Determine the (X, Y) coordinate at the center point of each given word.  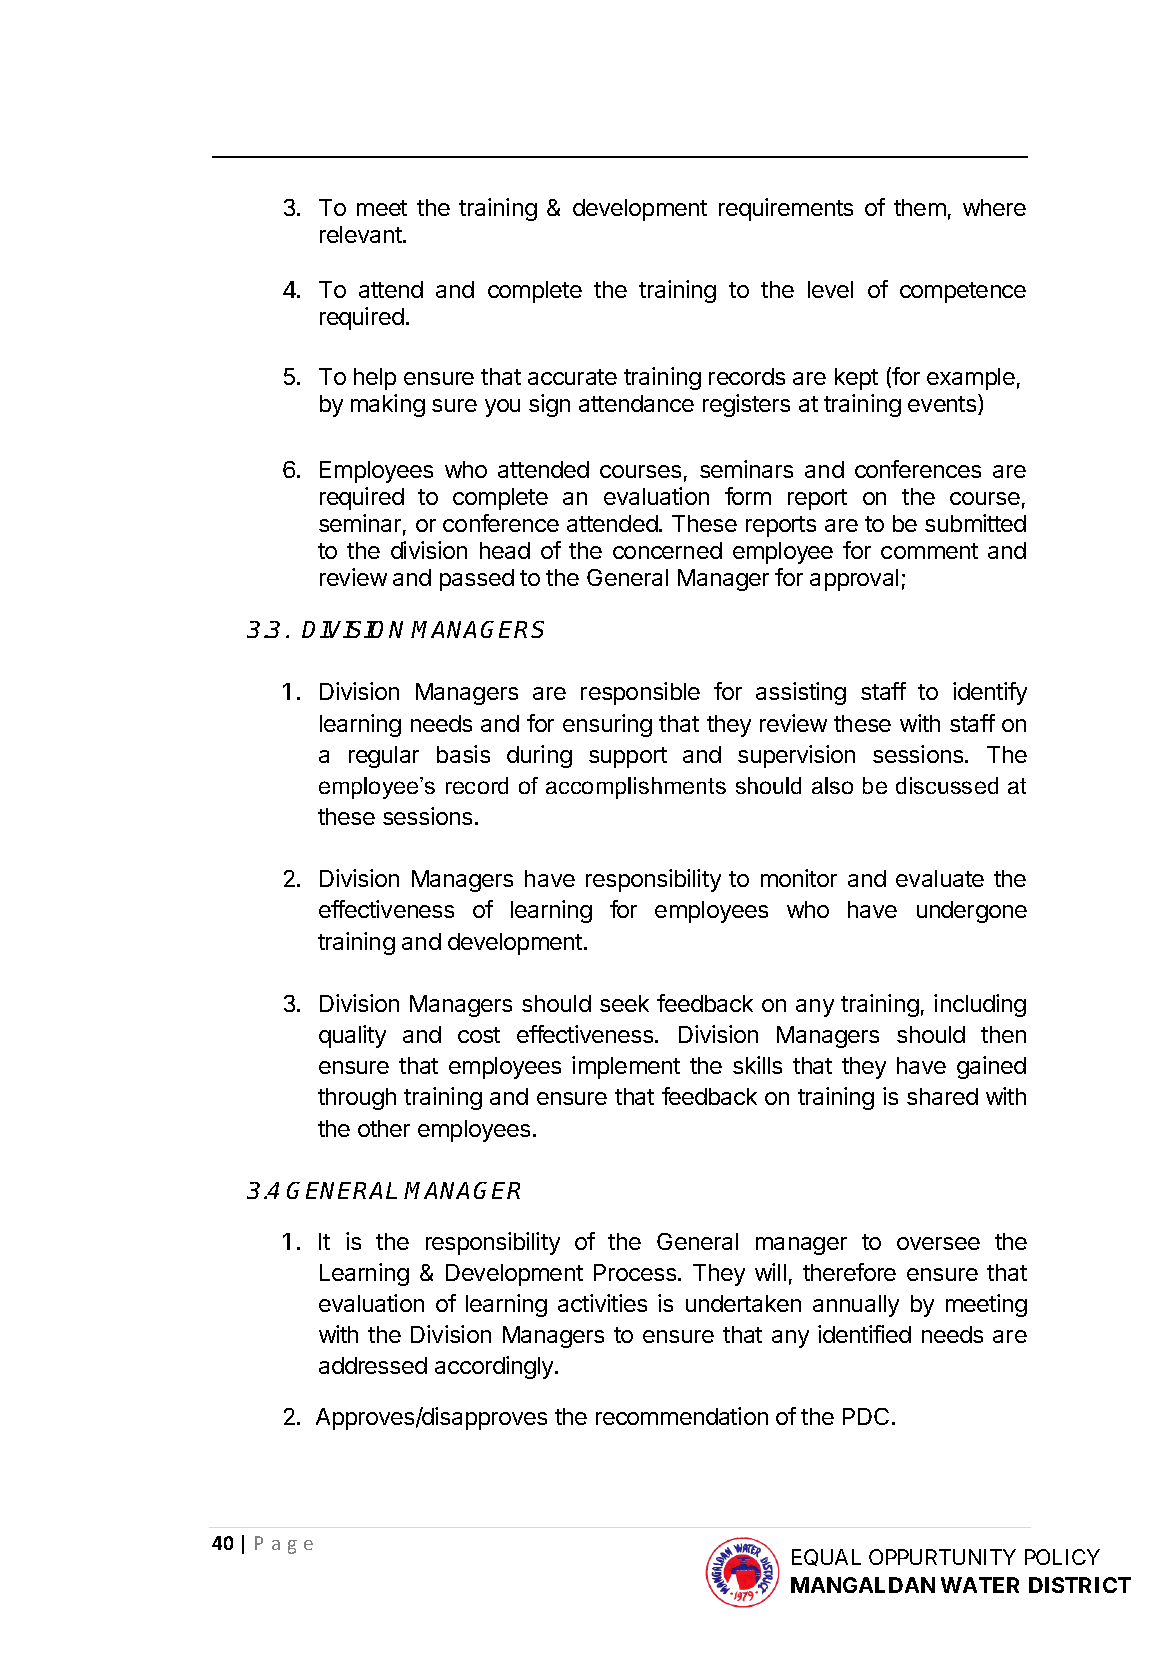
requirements (786, 209)
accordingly (495, 1367)
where (994, 207)
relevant (362, 234)
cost (479, 1035)
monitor (799, 878)
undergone (972, 912)
